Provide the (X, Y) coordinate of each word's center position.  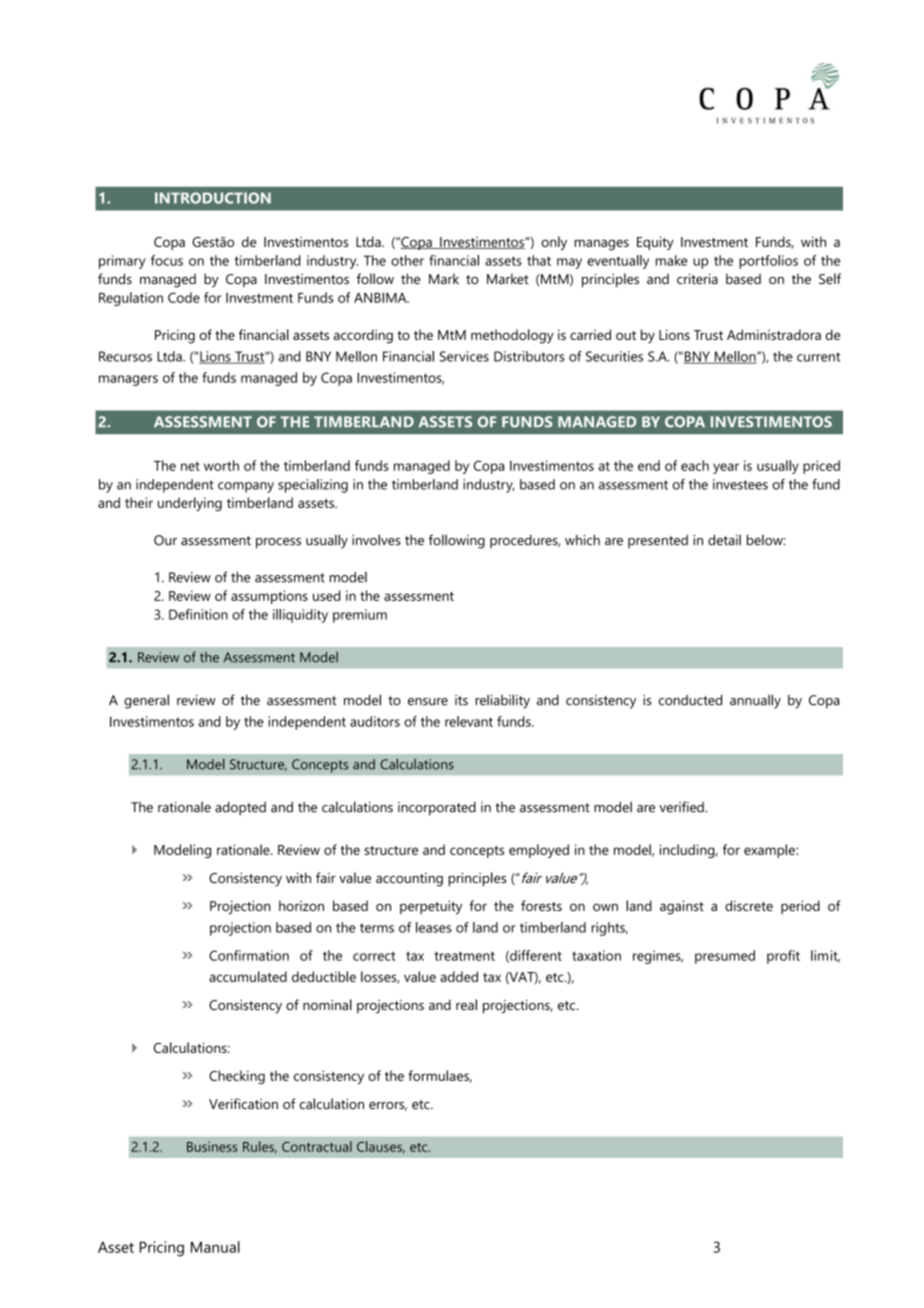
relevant (469, 721)
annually (755, 701)
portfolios (768, 262)
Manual (215, 1247)
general (146, 701)
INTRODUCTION (213, 198)
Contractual (317, 1146)
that (539, 260)
